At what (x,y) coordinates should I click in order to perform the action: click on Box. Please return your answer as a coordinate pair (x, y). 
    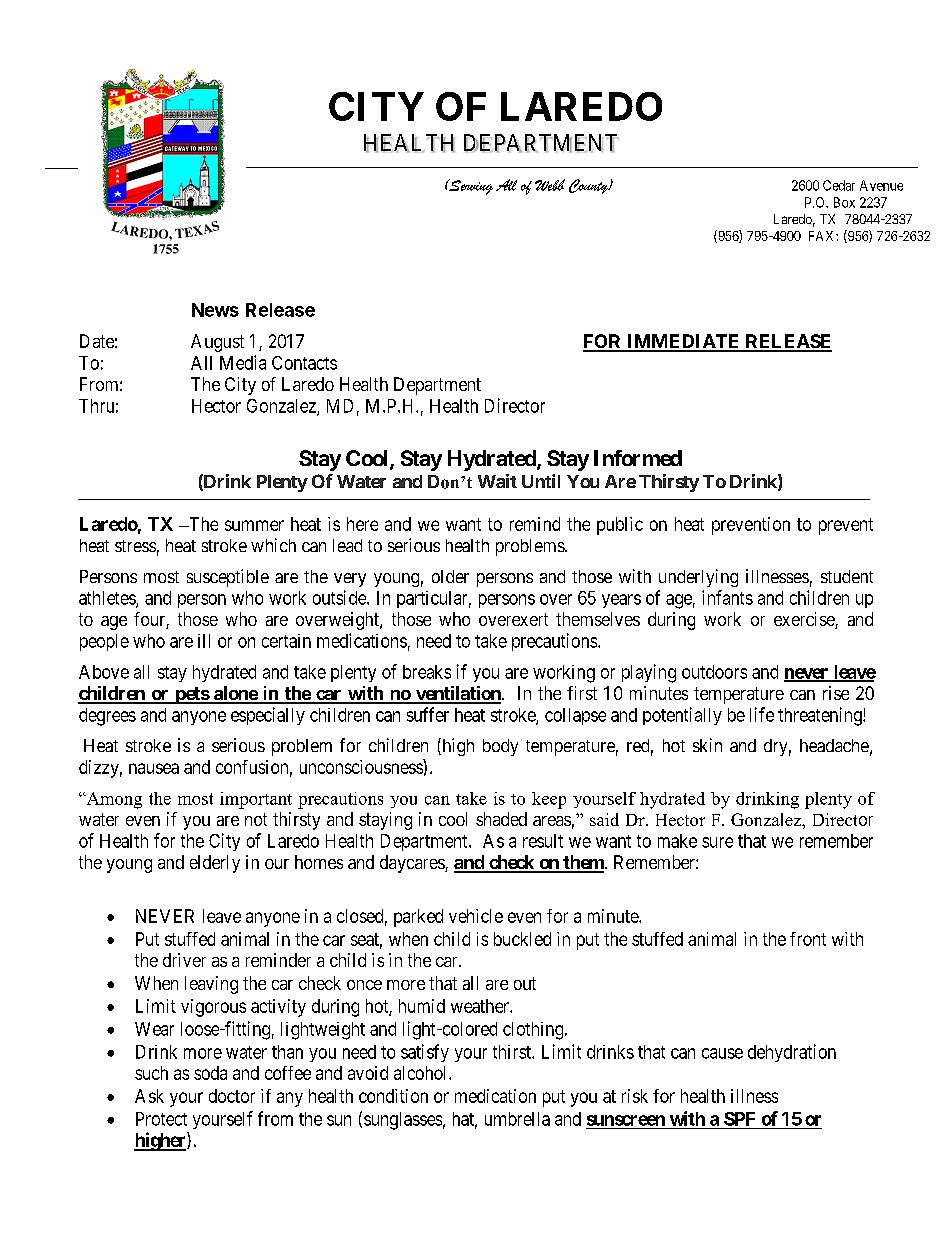
    Looking at the image, I should click on (844, 202).
